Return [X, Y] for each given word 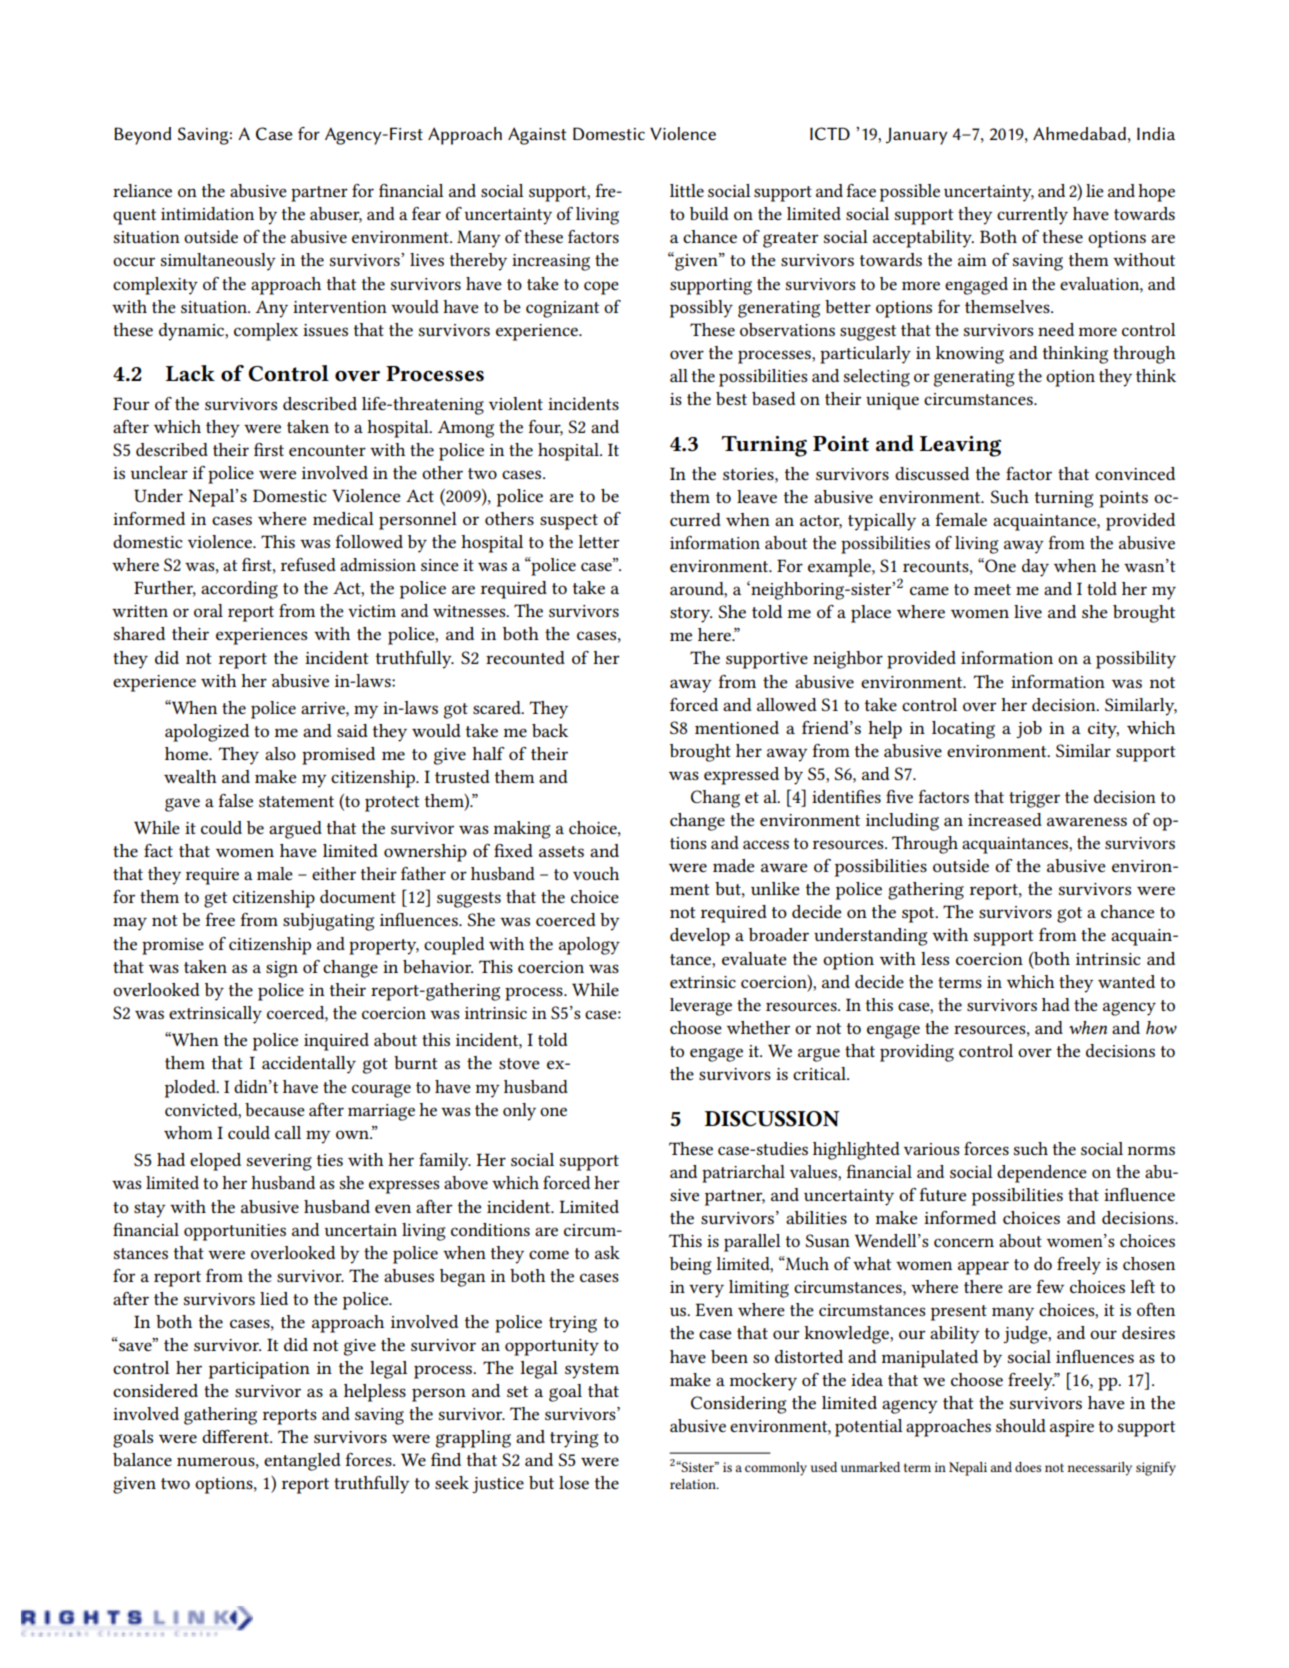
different [236, 1436]
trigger [1034, 799]
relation [694, 1484]
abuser [336, 215]
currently [1032, 216]
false [235, 800]
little [687, 190]
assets [561, 851]
